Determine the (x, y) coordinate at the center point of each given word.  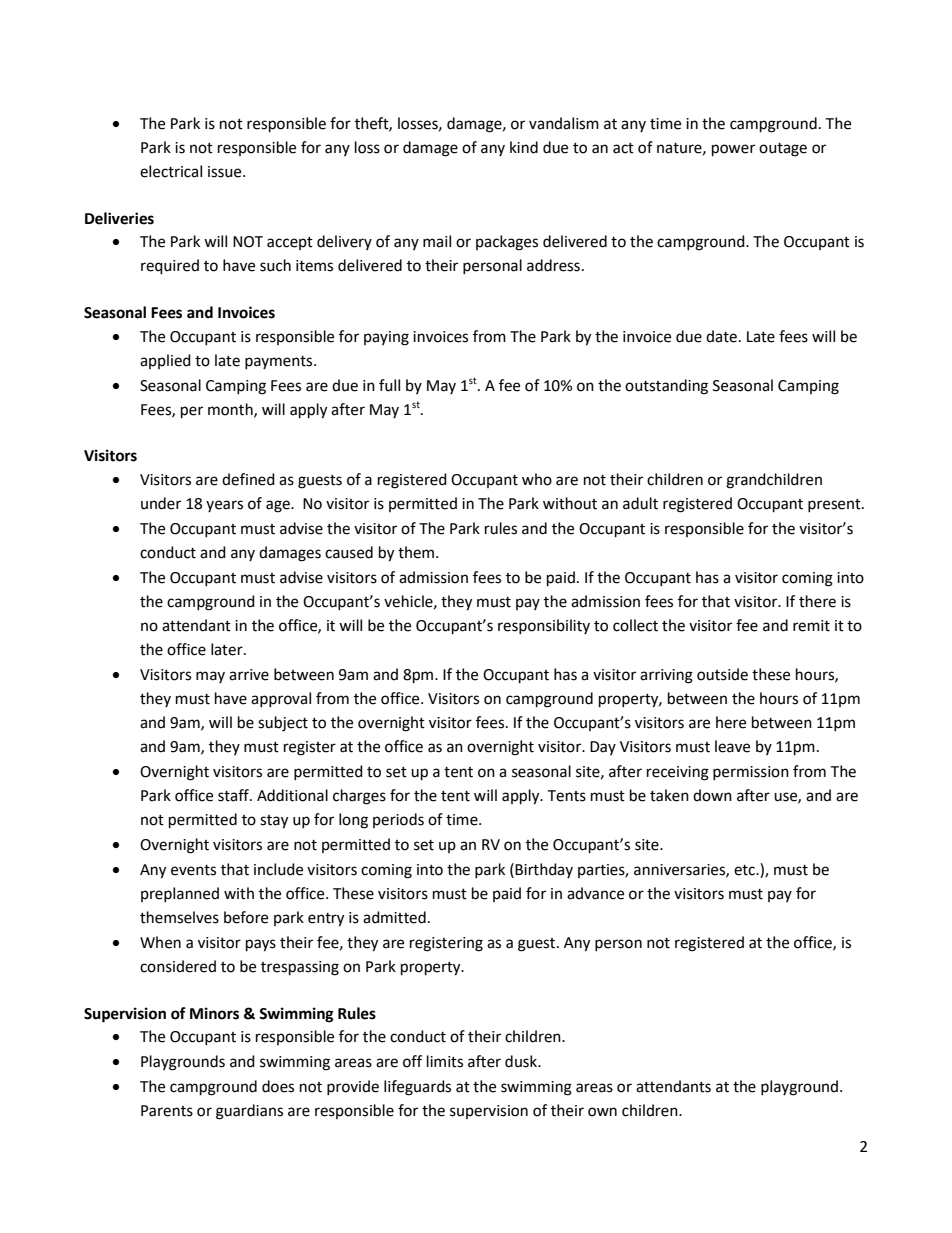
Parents (167, 1111)
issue (226, 172)
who (537, 479)
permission (751, 773)
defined (248, 479)
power (733, 150)
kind (524, 147)
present (835, 505)
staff (234, 795)
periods (398, 820)
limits (445, 1061)
